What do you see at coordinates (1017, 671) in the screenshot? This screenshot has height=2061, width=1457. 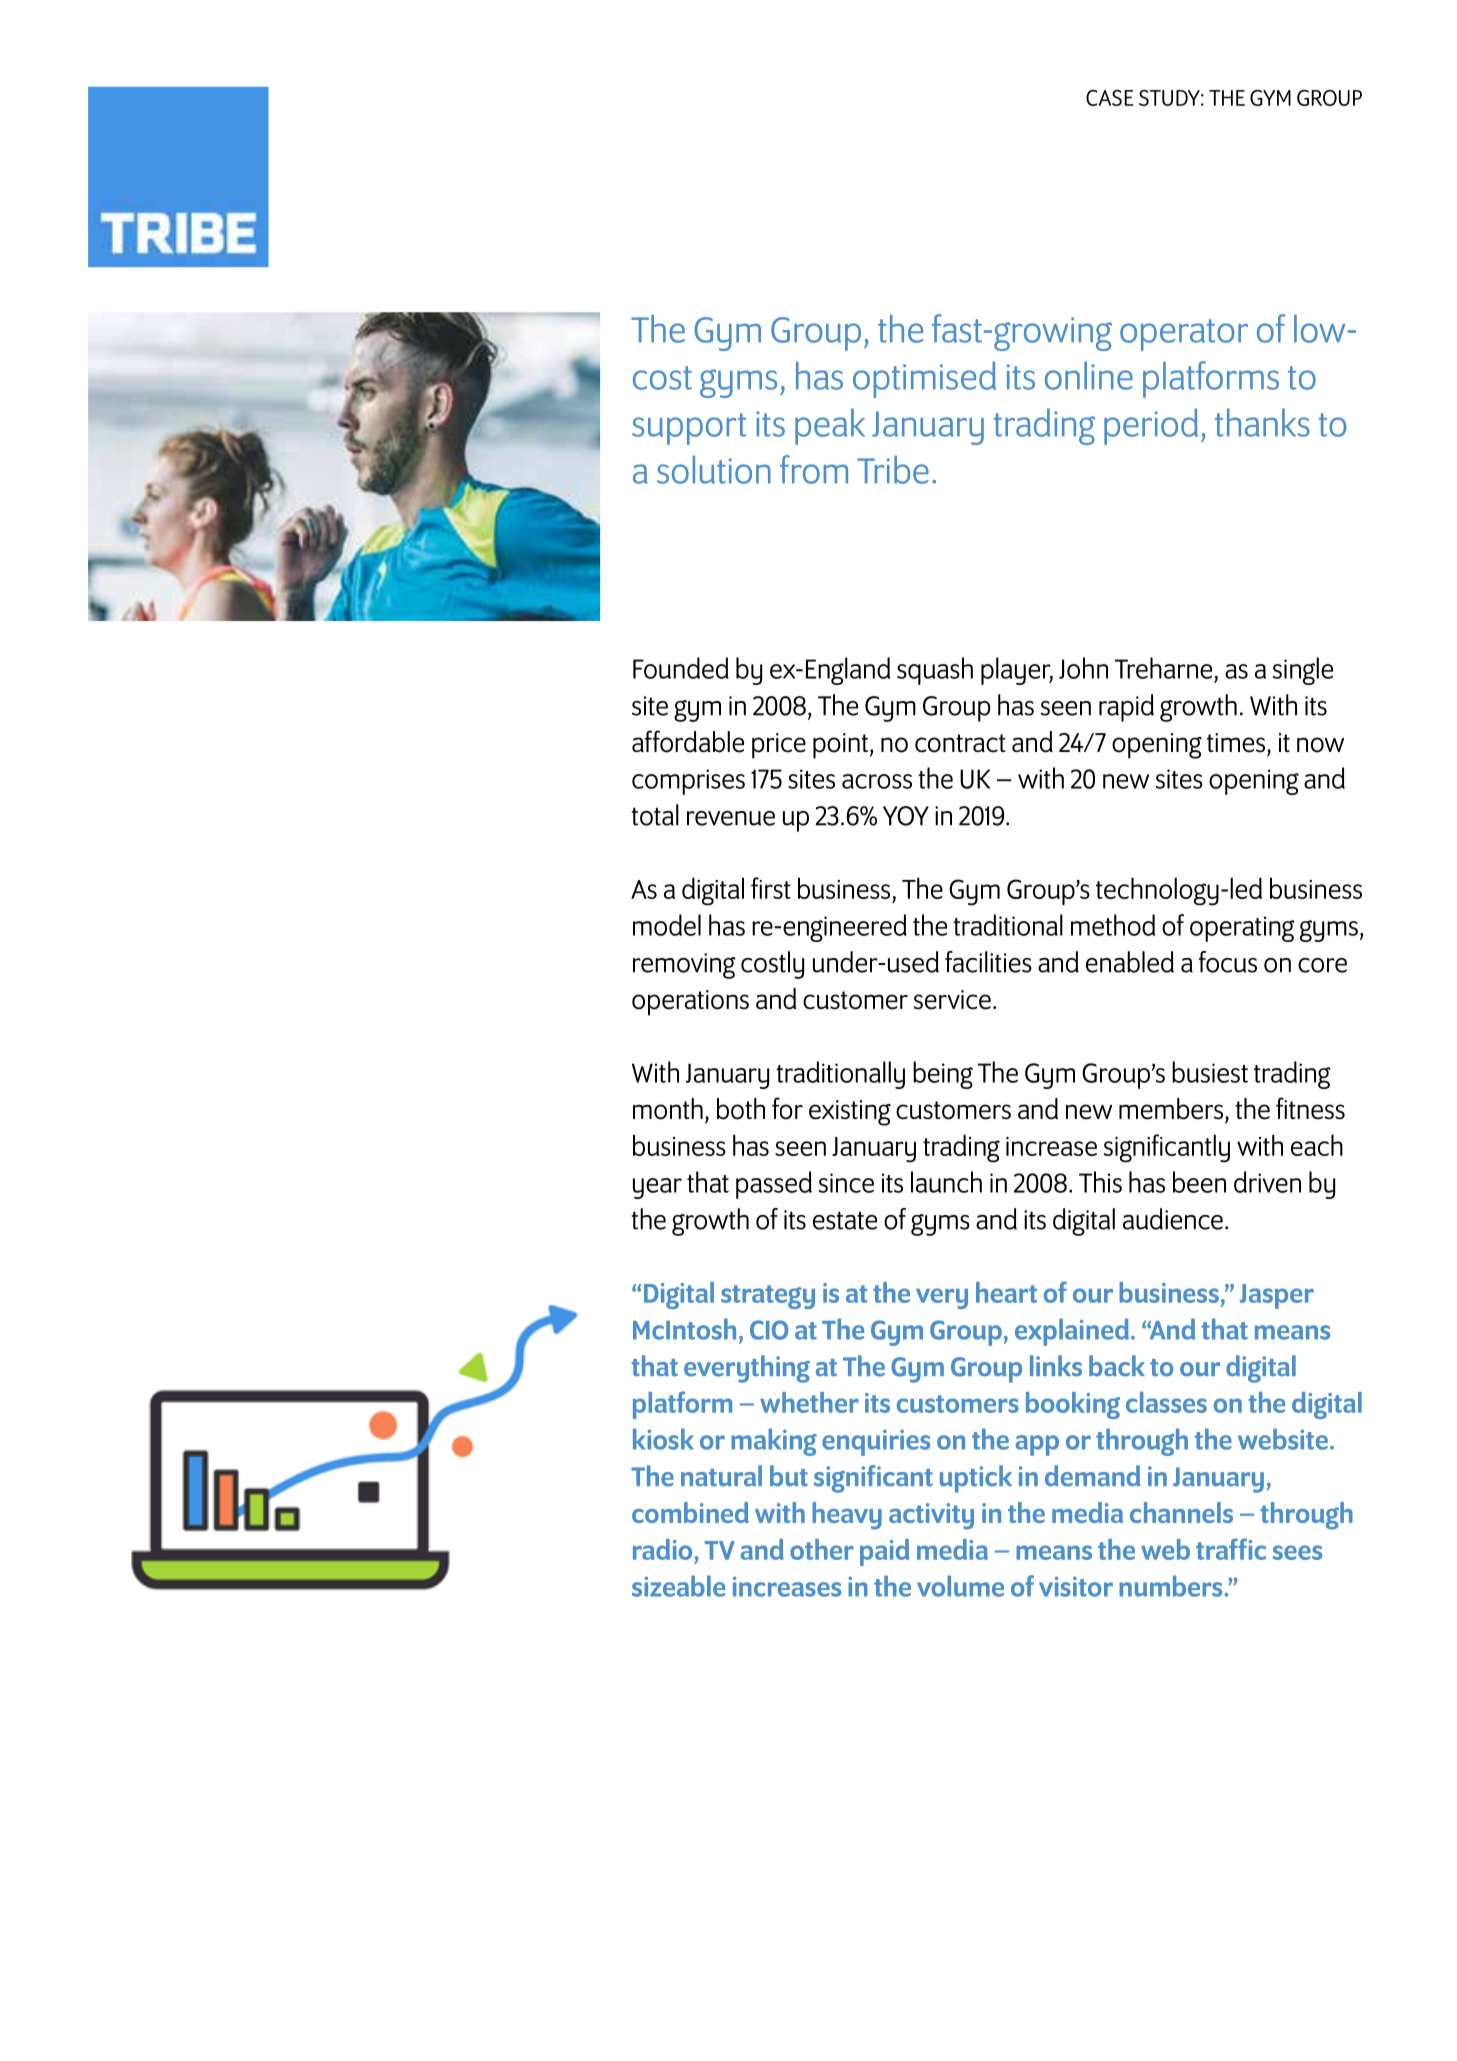 I see `player` at bounding box center [1017, 671].
